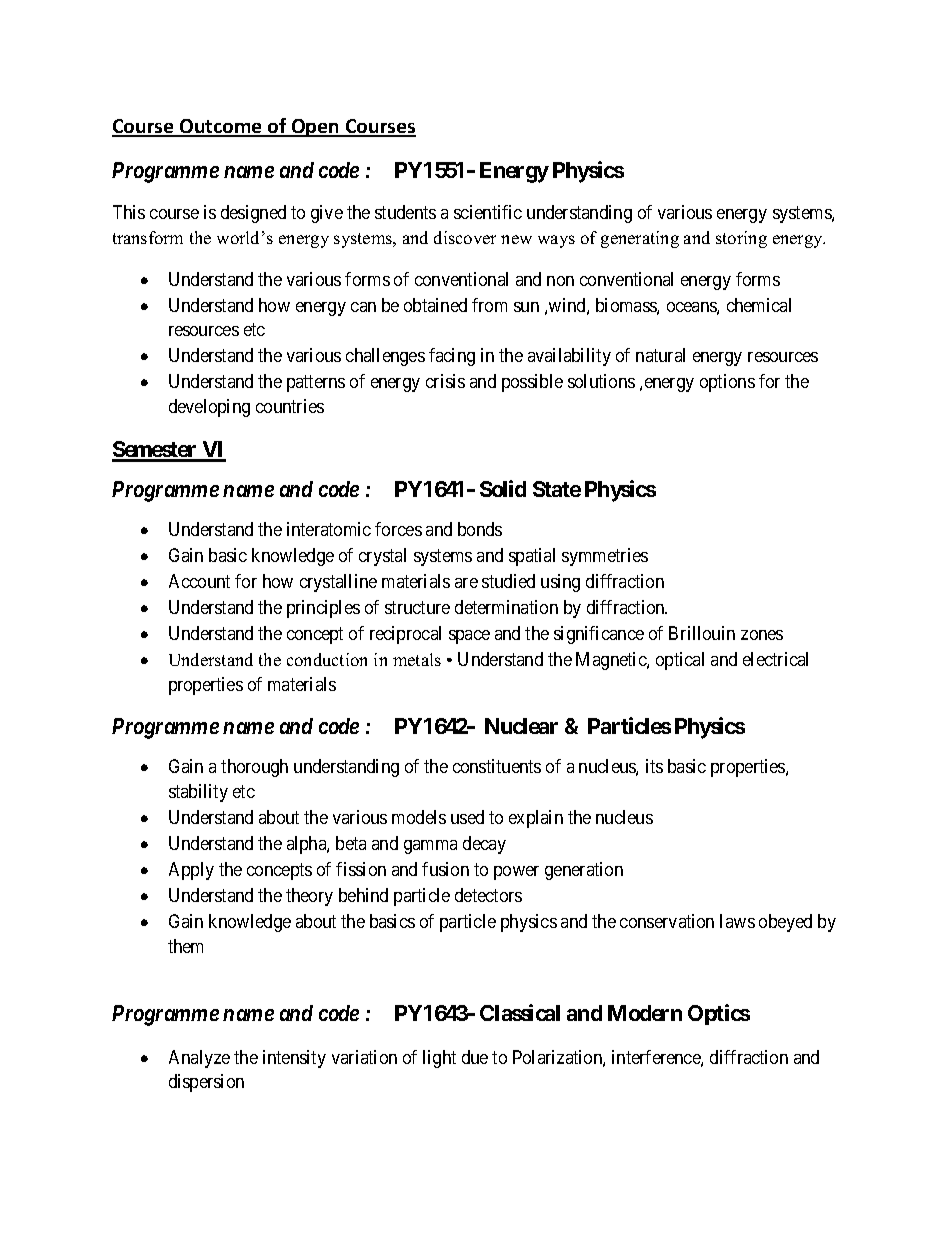 The width and height of the screenshot is (952, 1233). Describe the element at coordinates (741, 239) in the screenshot. I see `storing` at that location.
